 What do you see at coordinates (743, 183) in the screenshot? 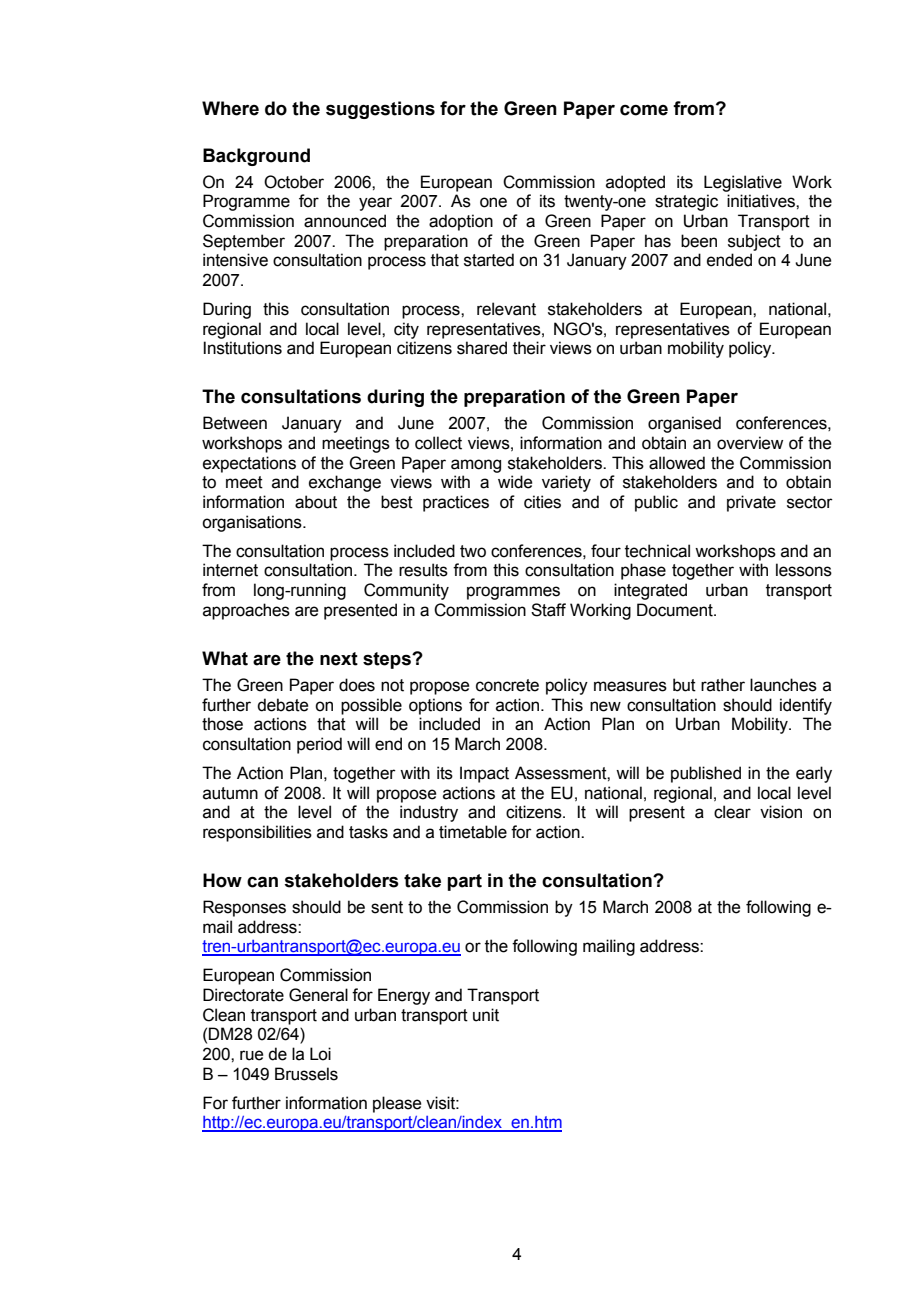
I see `Legislative` at bounding box center [743, 183].
